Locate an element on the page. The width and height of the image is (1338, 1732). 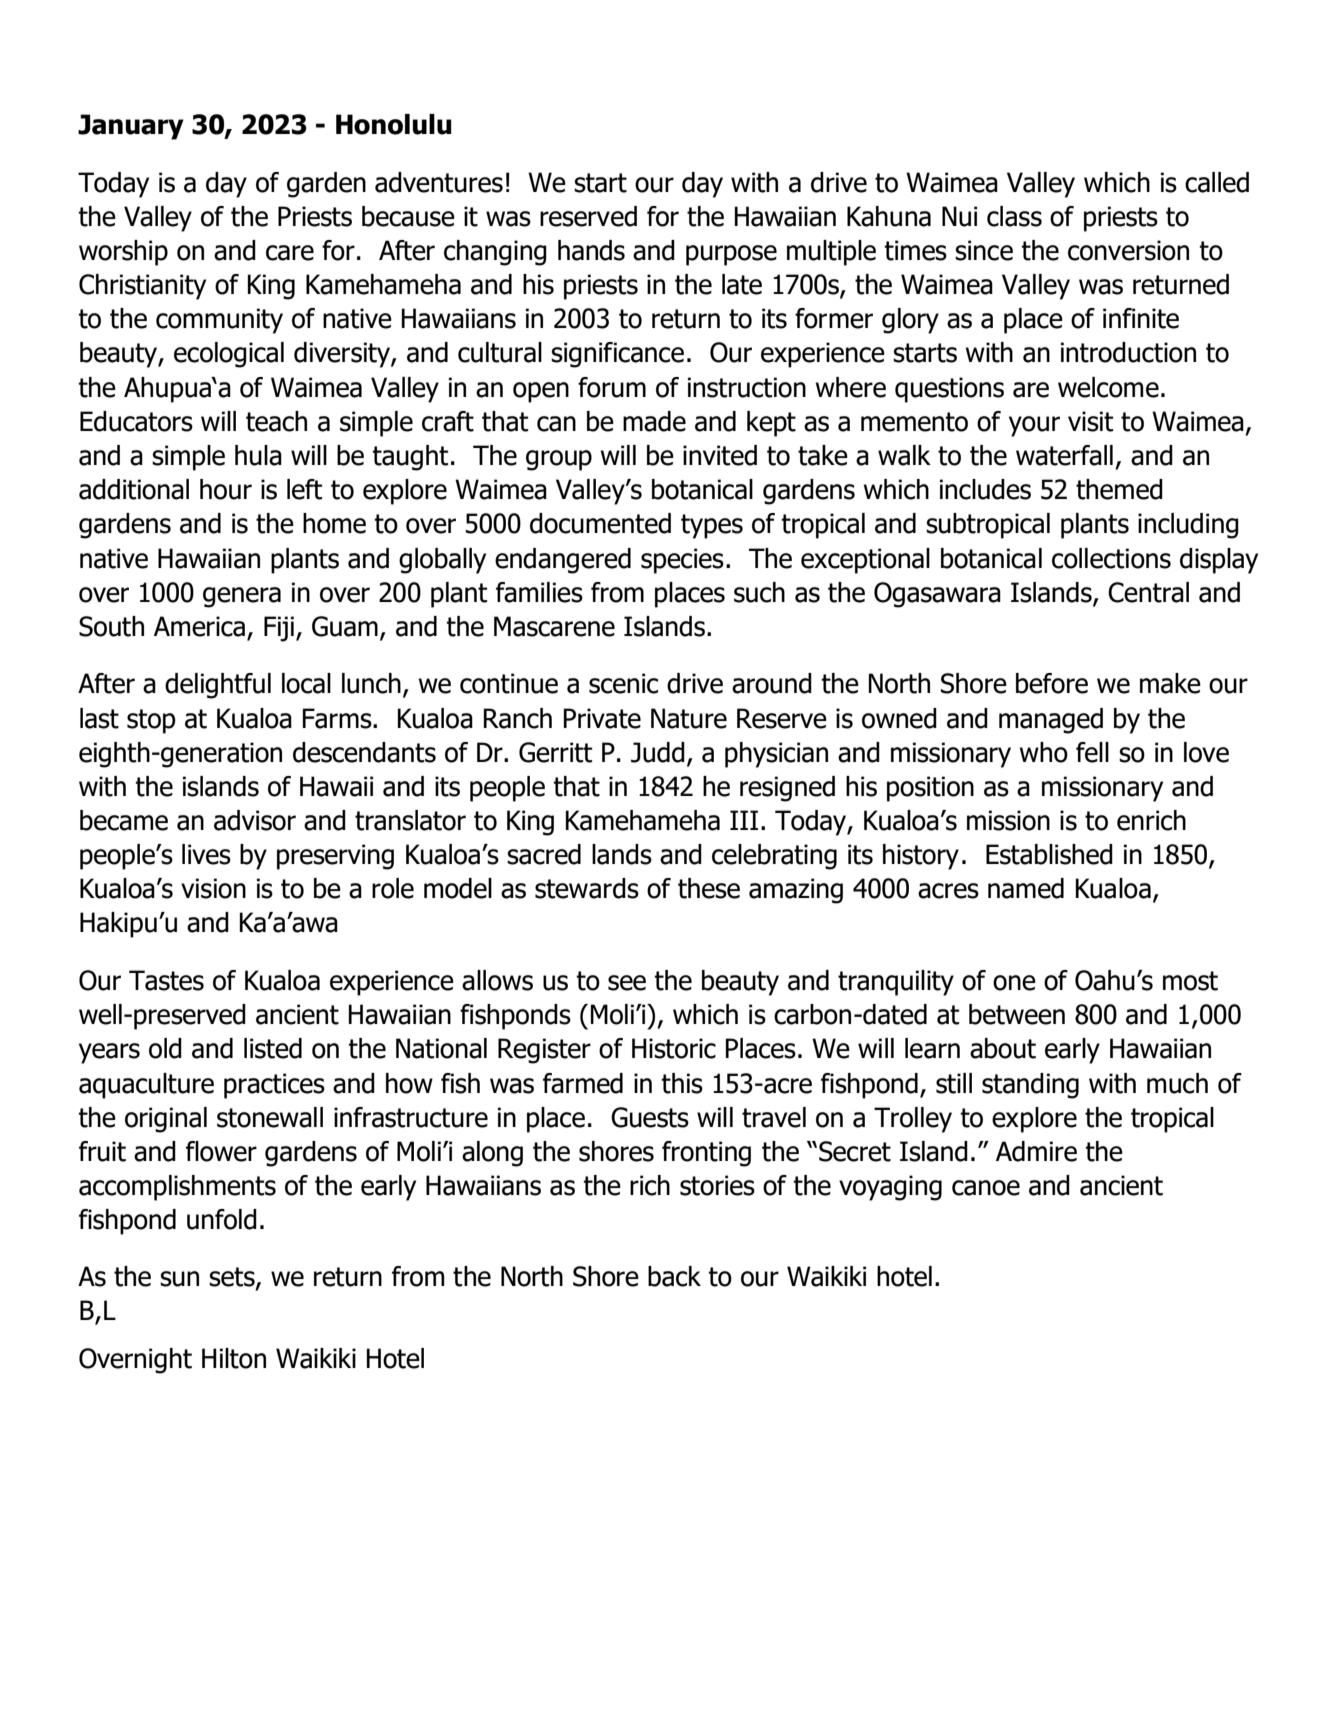
collections is located at coordinates (1111, 558).
